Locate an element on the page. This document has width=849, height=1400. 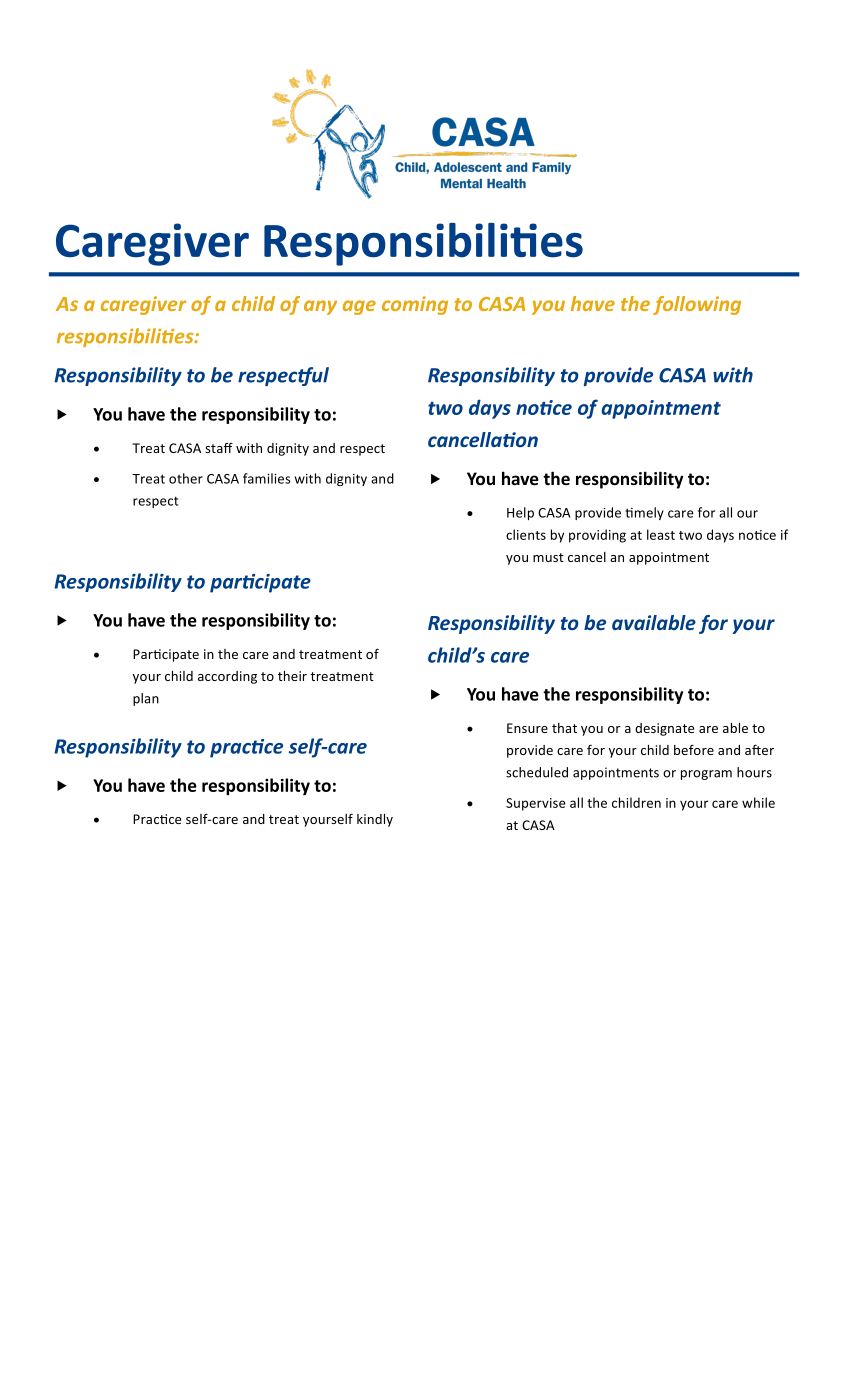
designate is located at coordinates (664, 729).
